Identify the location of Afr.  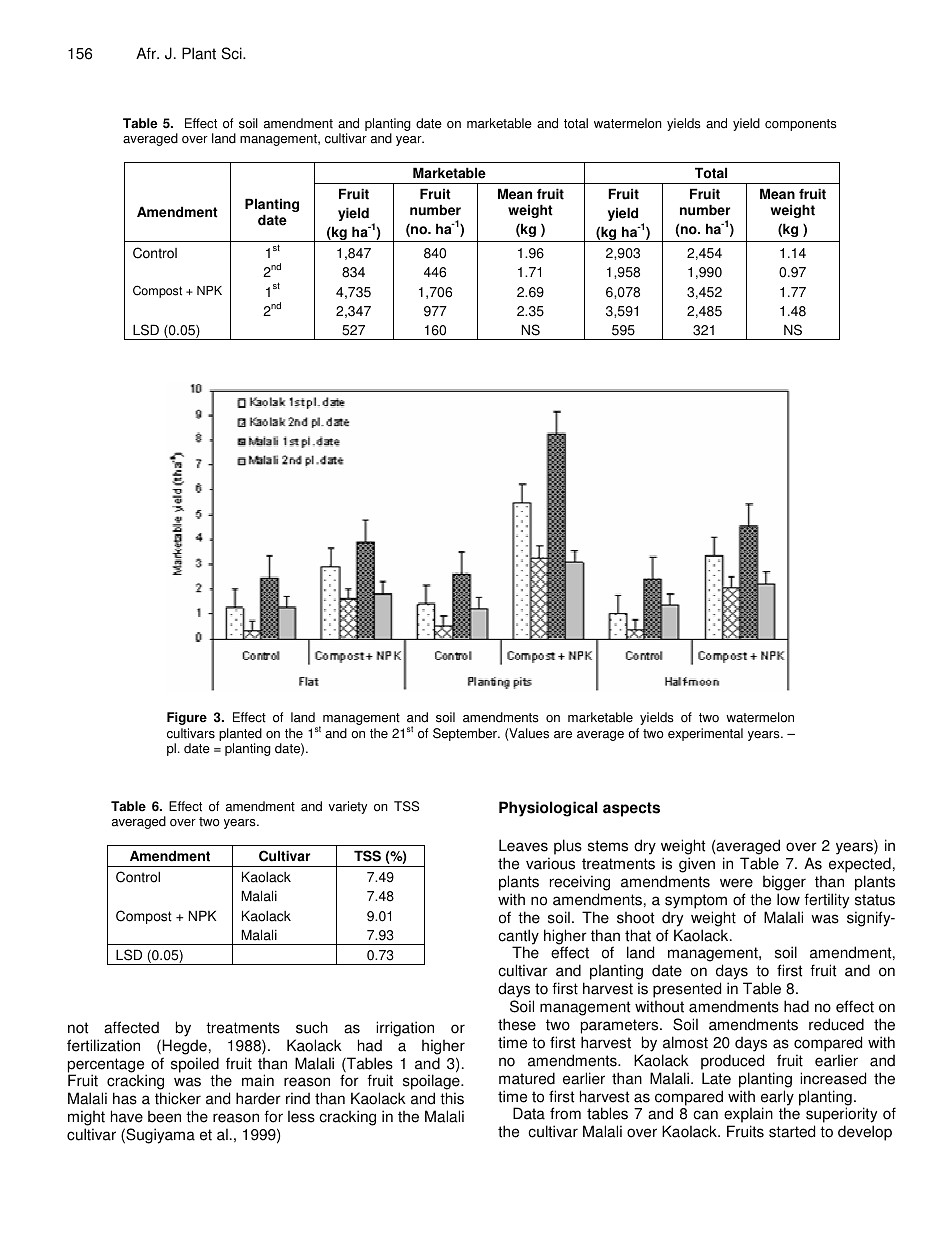
(147, 53).
